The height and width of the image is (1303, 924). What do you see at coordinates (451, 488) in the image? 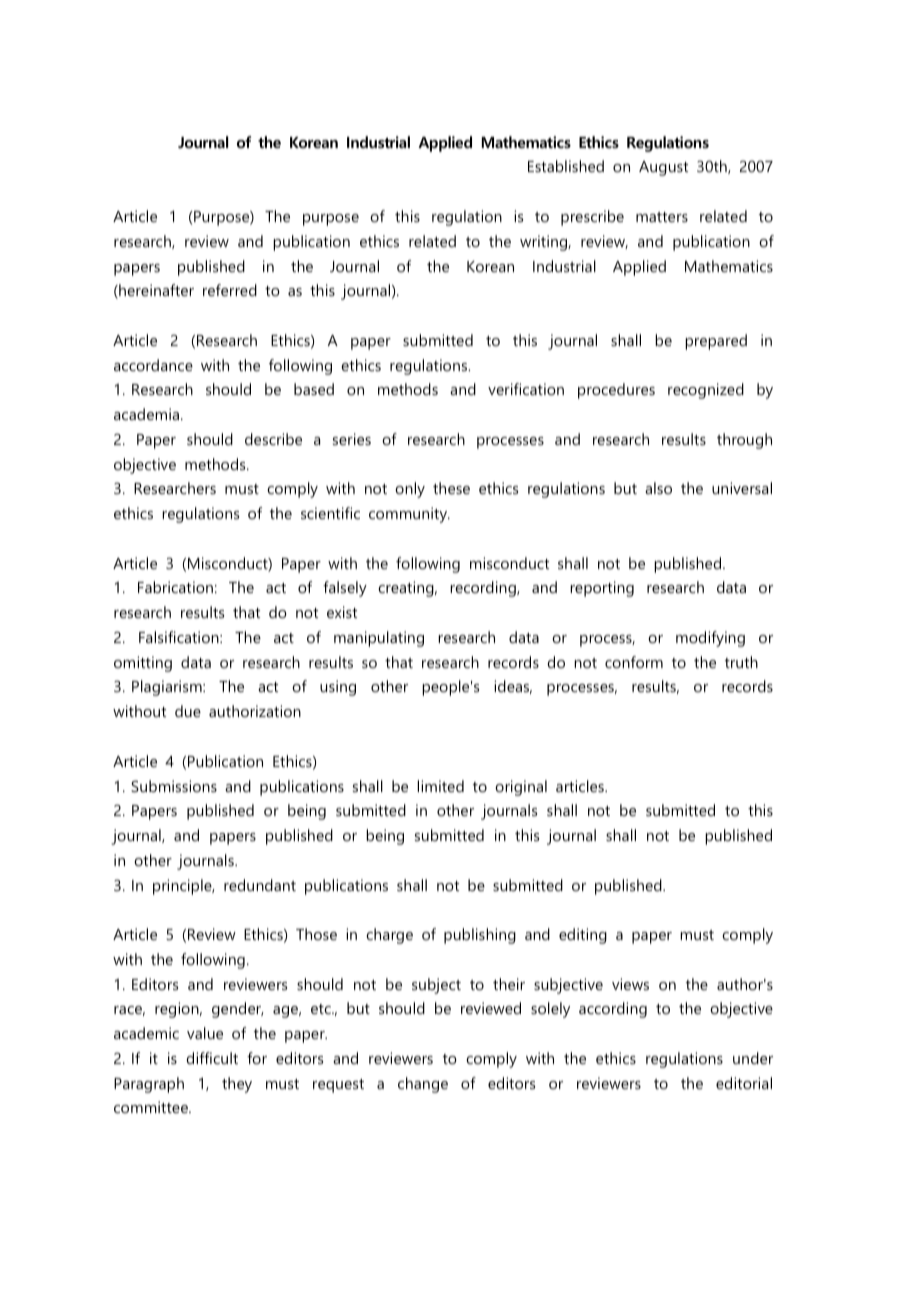
I see `these` at bounding box center [451, 488].
